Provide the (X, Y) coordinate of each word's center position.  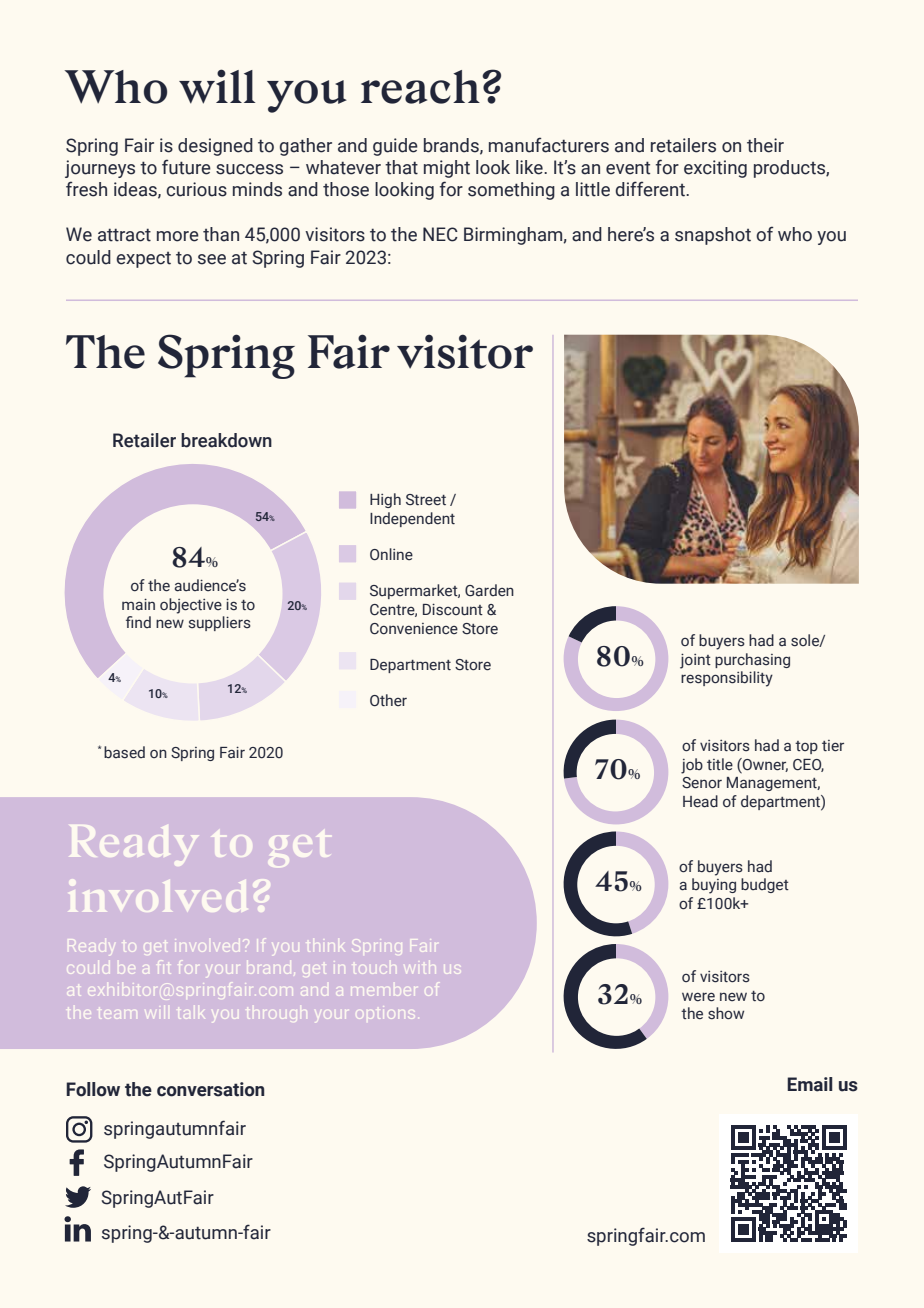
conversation (210, 1089)
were (698, 997)
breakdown (226, 440)
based (124, 752)
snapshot (713, 236)
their (765, 145)
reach (420, 87)
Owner (764, 765)
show (726, 1013)
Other (388, 700)
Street (426, 500)
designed (215, 147)
